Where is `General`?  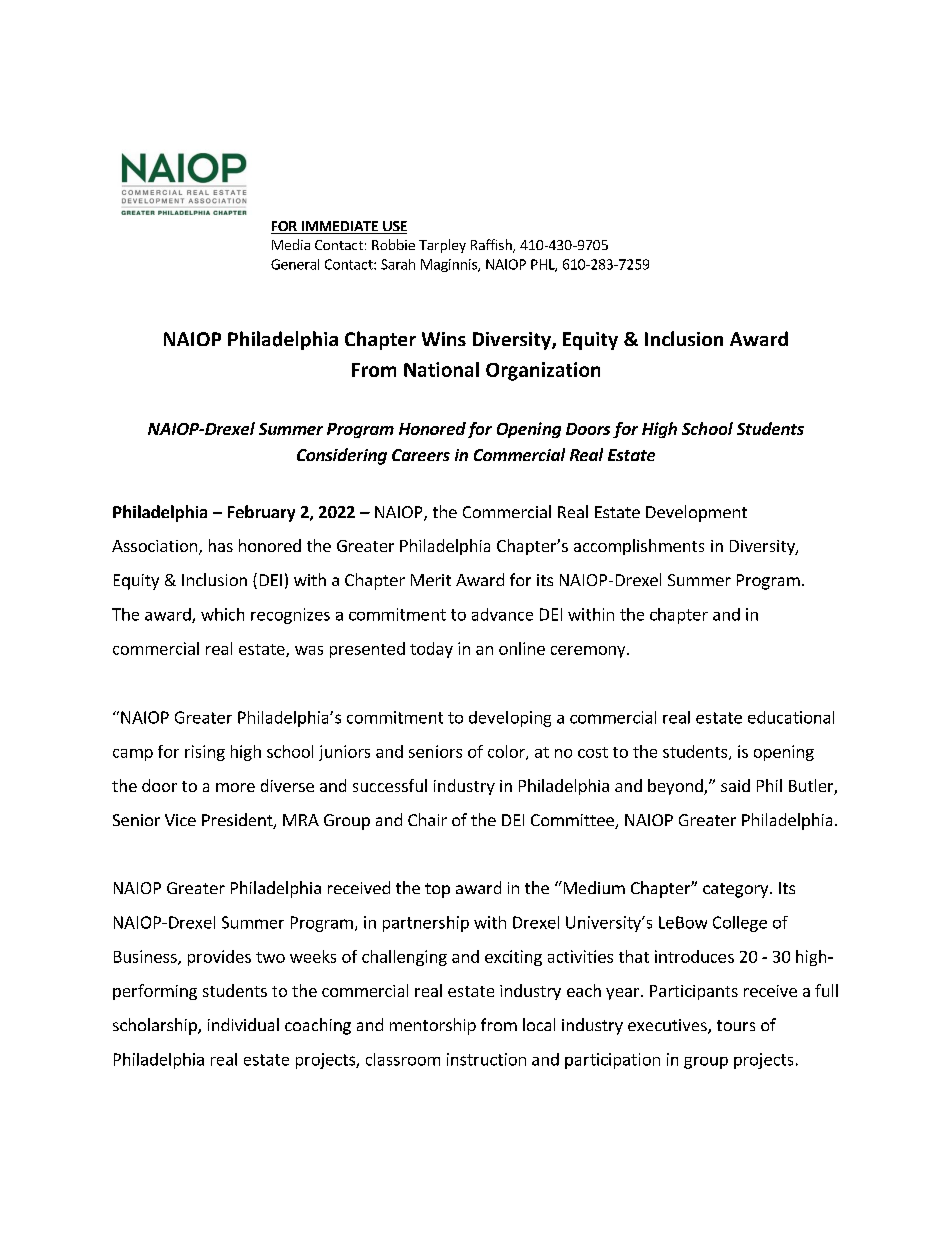 General is located at coordinates (295, 264).
